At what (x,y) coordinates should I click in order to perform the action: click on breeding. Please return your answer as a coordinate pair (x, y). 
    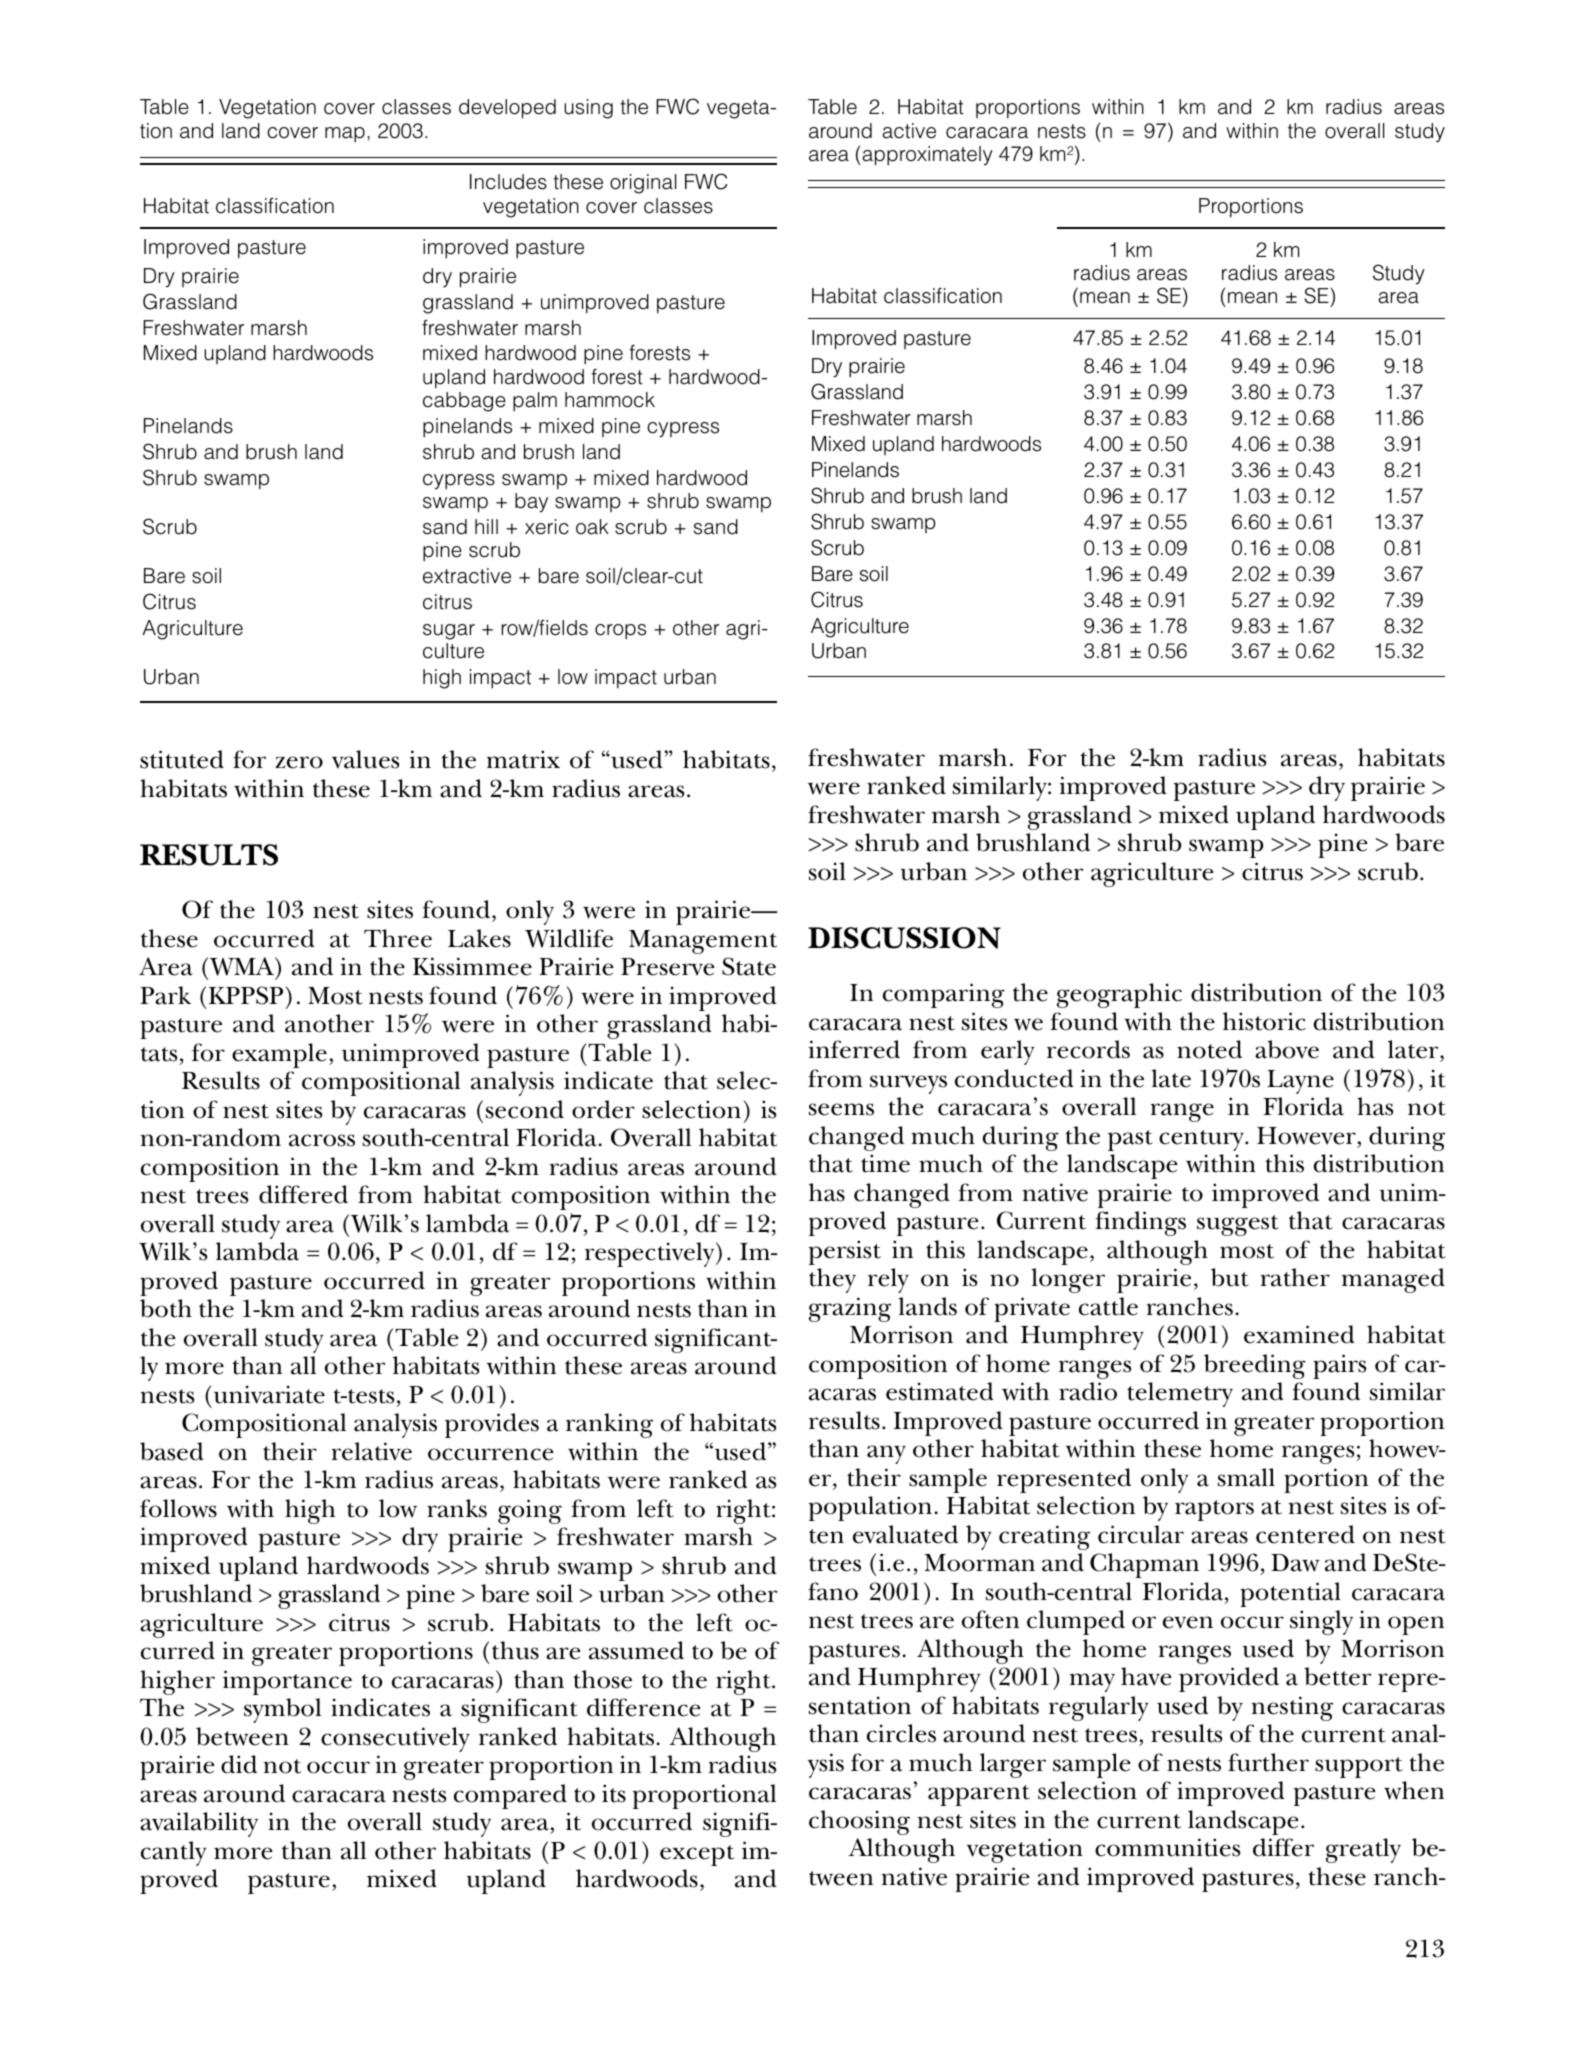
    Looking at the image, I should click on (1255, 1366).
